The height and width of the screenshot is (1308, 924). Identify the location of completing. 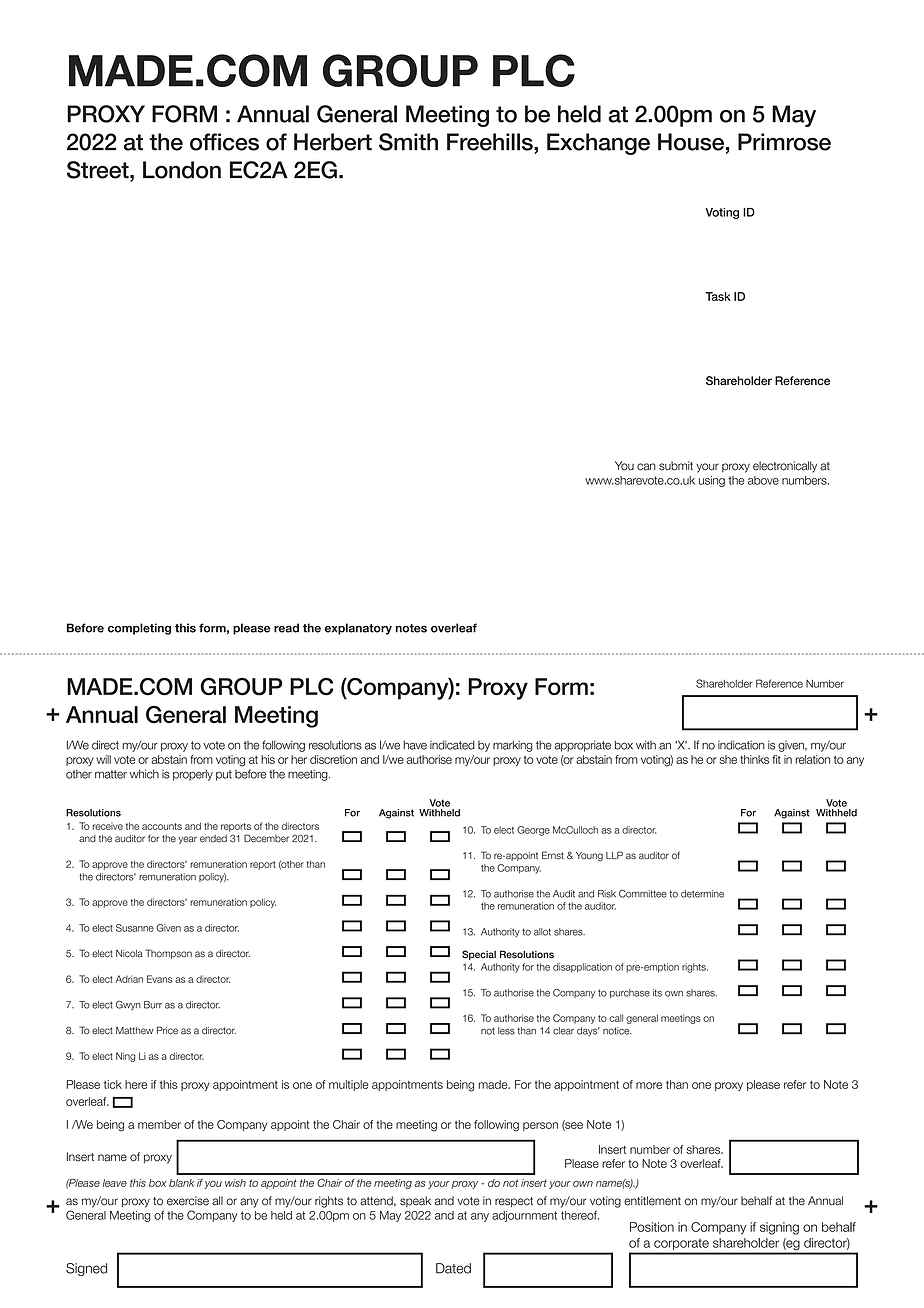
(139, 629).
